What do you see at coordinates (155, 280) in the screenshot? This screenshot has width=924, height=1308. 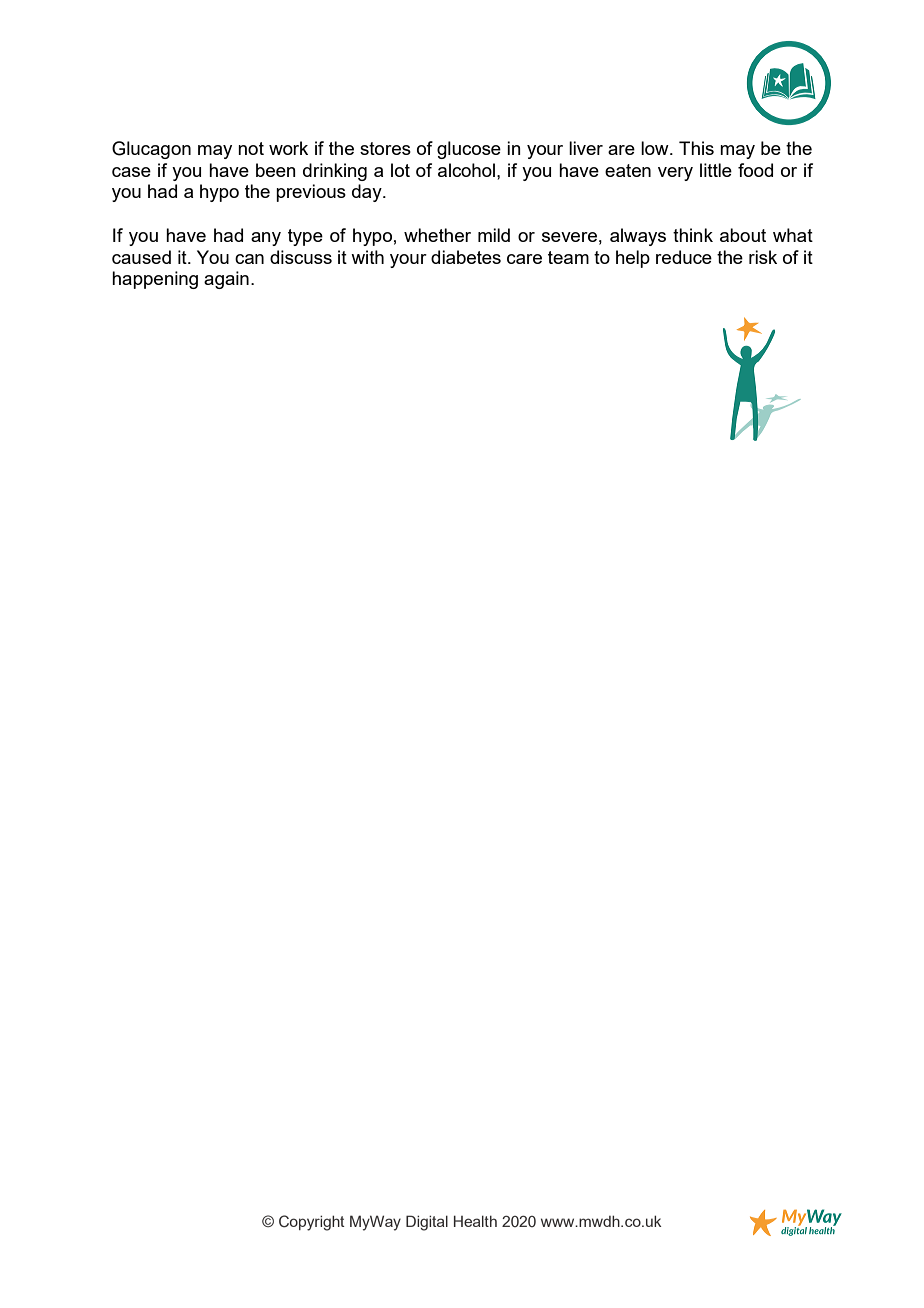 I see `happening` at bounding box center [155, 280].
